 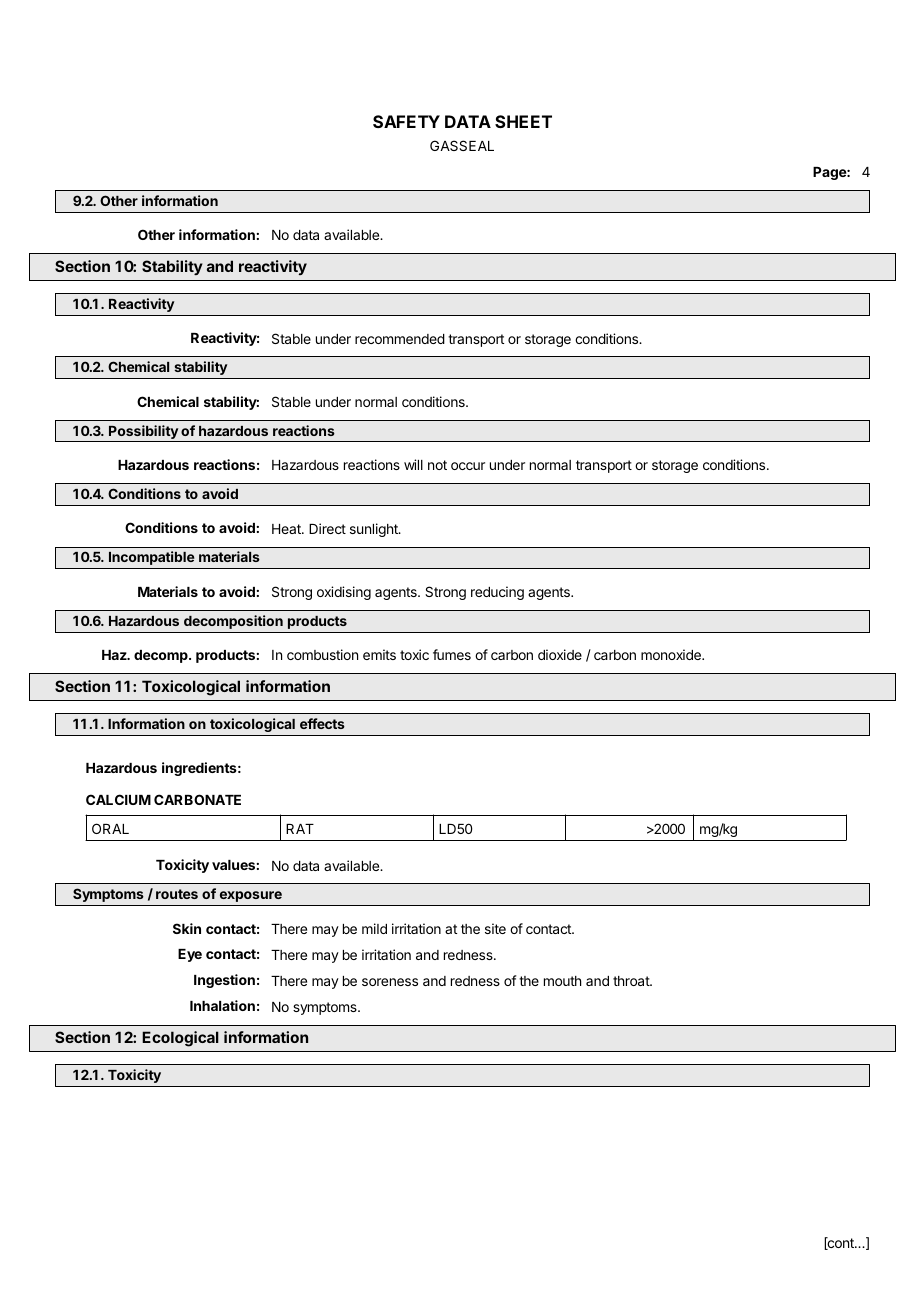 What do you see at coordinates (523, 121) in the document?
I see `SHEET` at bounding box center [523, 121].
